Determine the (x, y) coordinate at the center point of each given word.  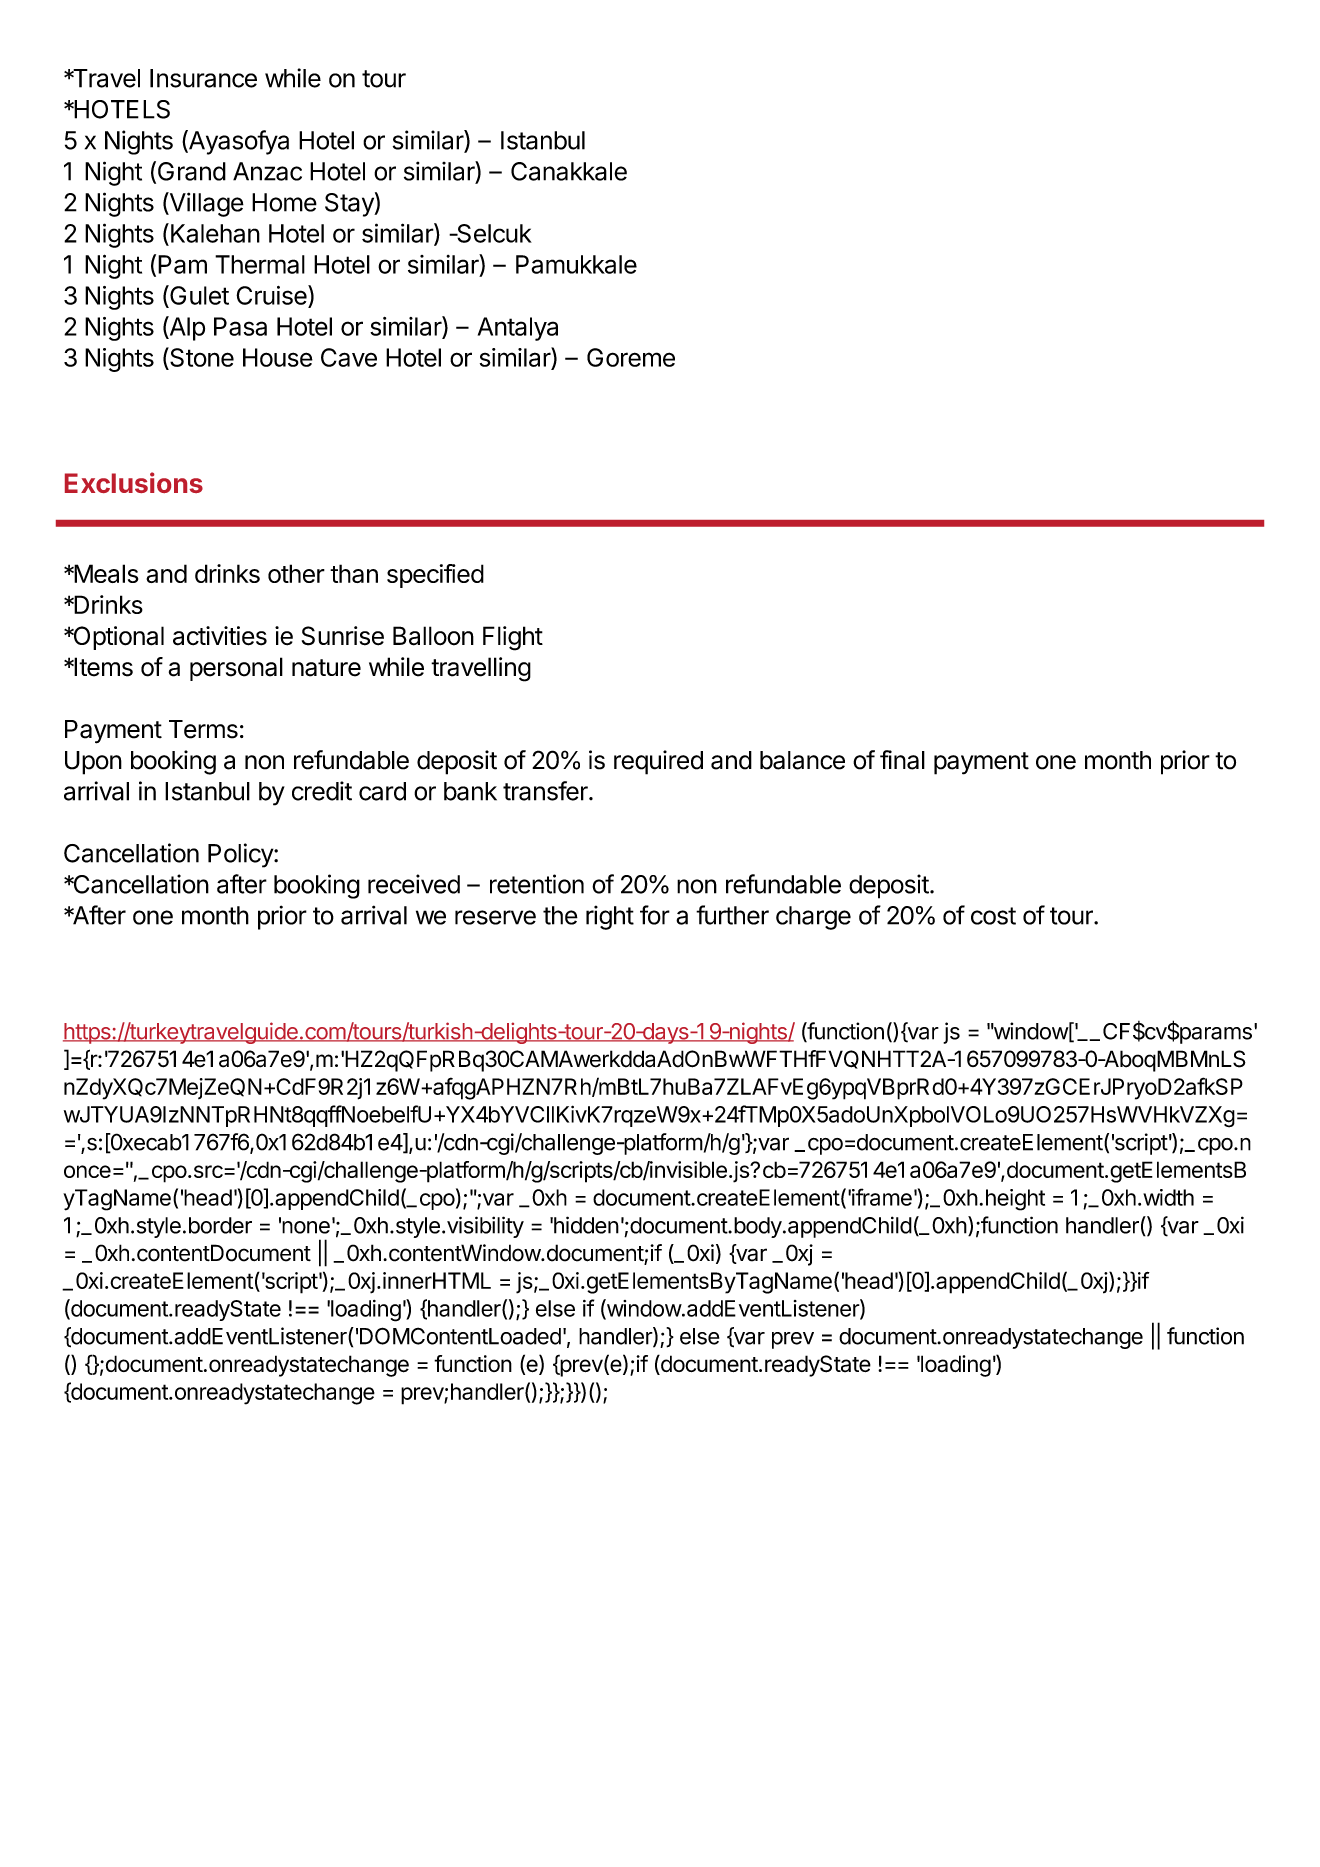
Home (284, 202)
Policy (241, 855)
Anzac (267, 171)
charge (813, 918)
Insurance (203, 78)
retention (537, 884)
